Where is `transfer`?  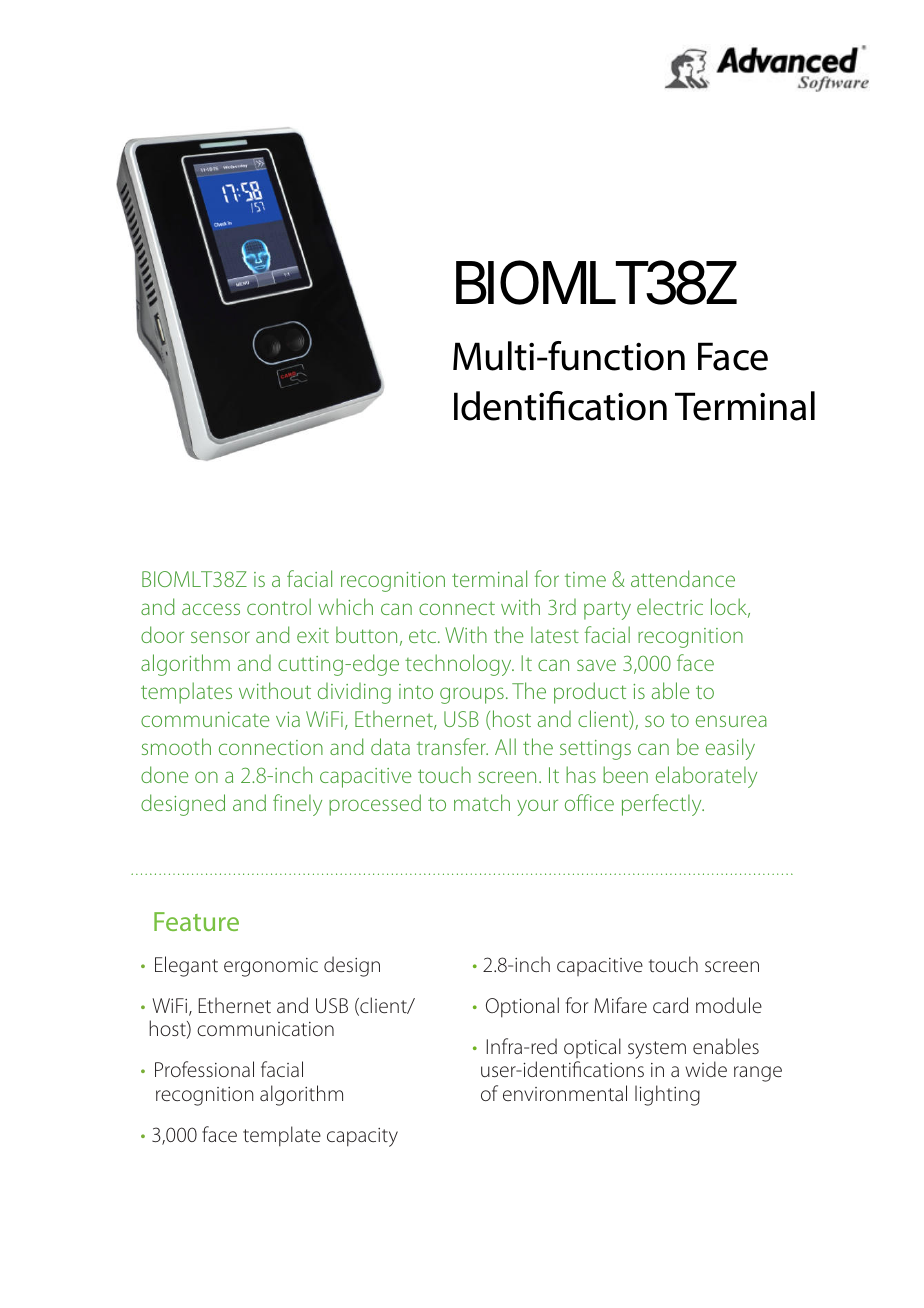 transfer is located at coordinates (452, 746).
